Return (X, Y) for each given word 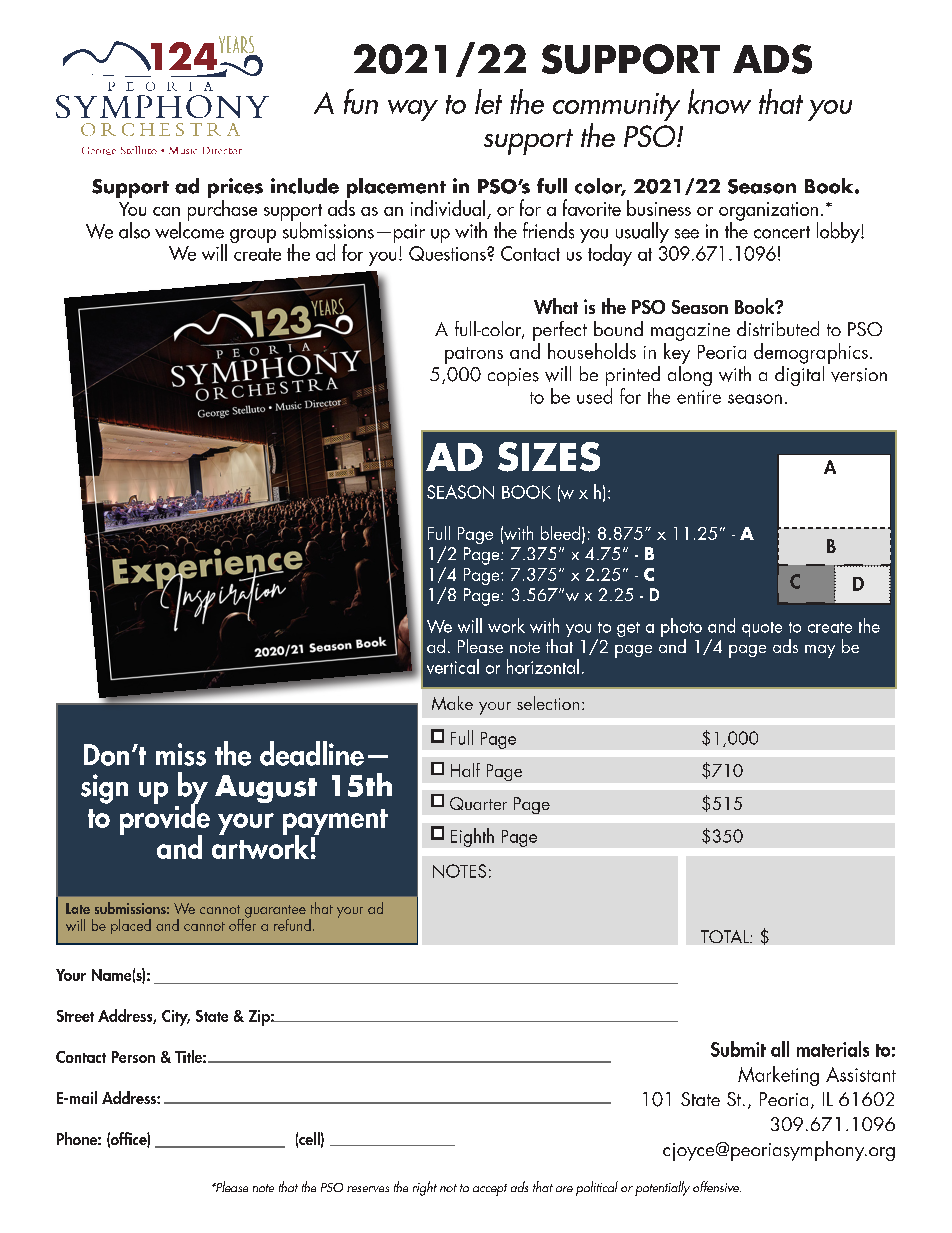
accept (490, 1190)
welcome (189, 229)
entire (699, 397)
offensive (717, 1186)
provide (165, 819)
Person (133, 1057)
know (719, 101)
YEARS (238, 46)
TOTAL (726, 936)
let (488, 101)
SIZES (549, 457)
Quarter (478, 803)
